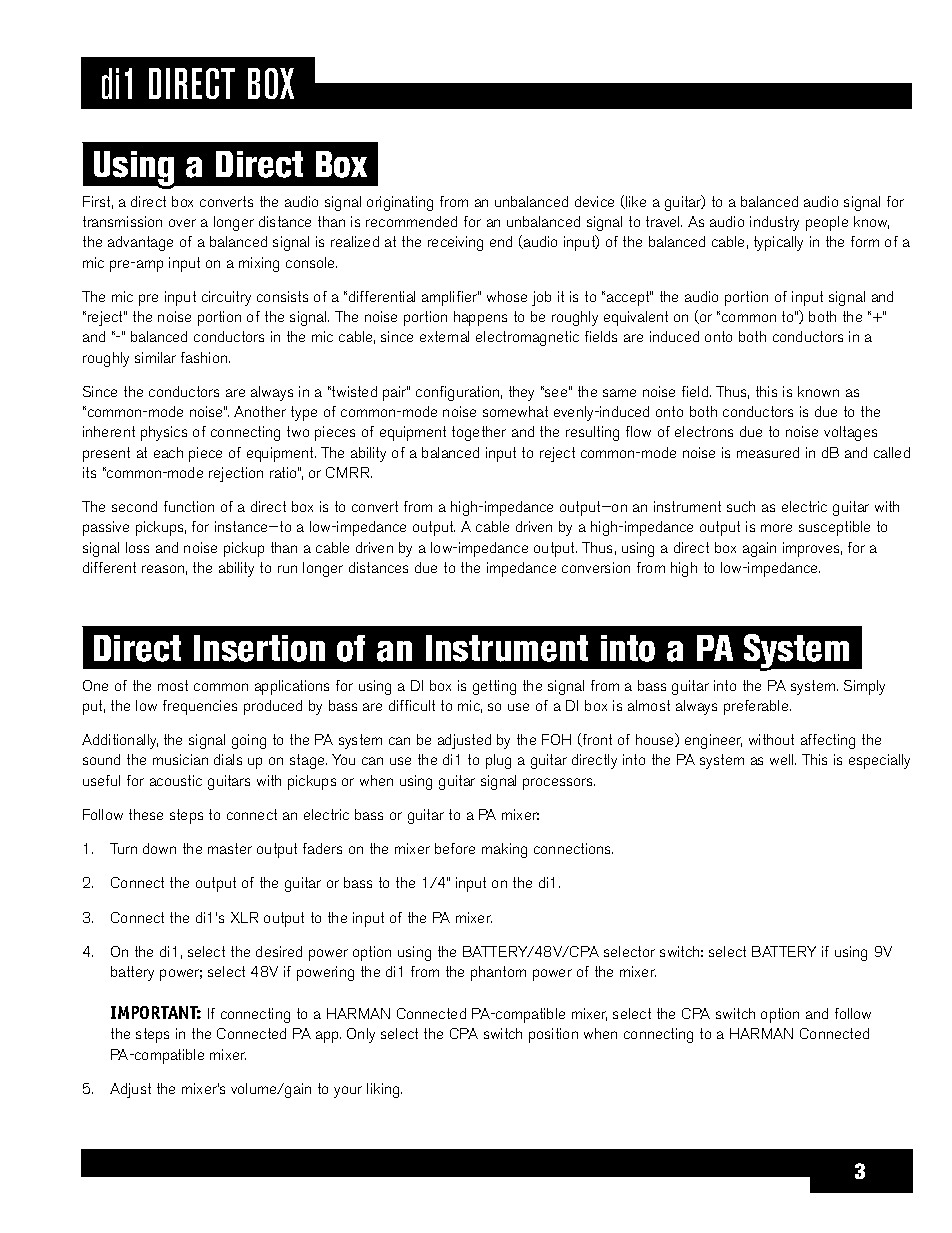 The height and width of the image is (1233, 952). Describe the element at coordinates (774, 223) in the image. I see `industry` at that location.
